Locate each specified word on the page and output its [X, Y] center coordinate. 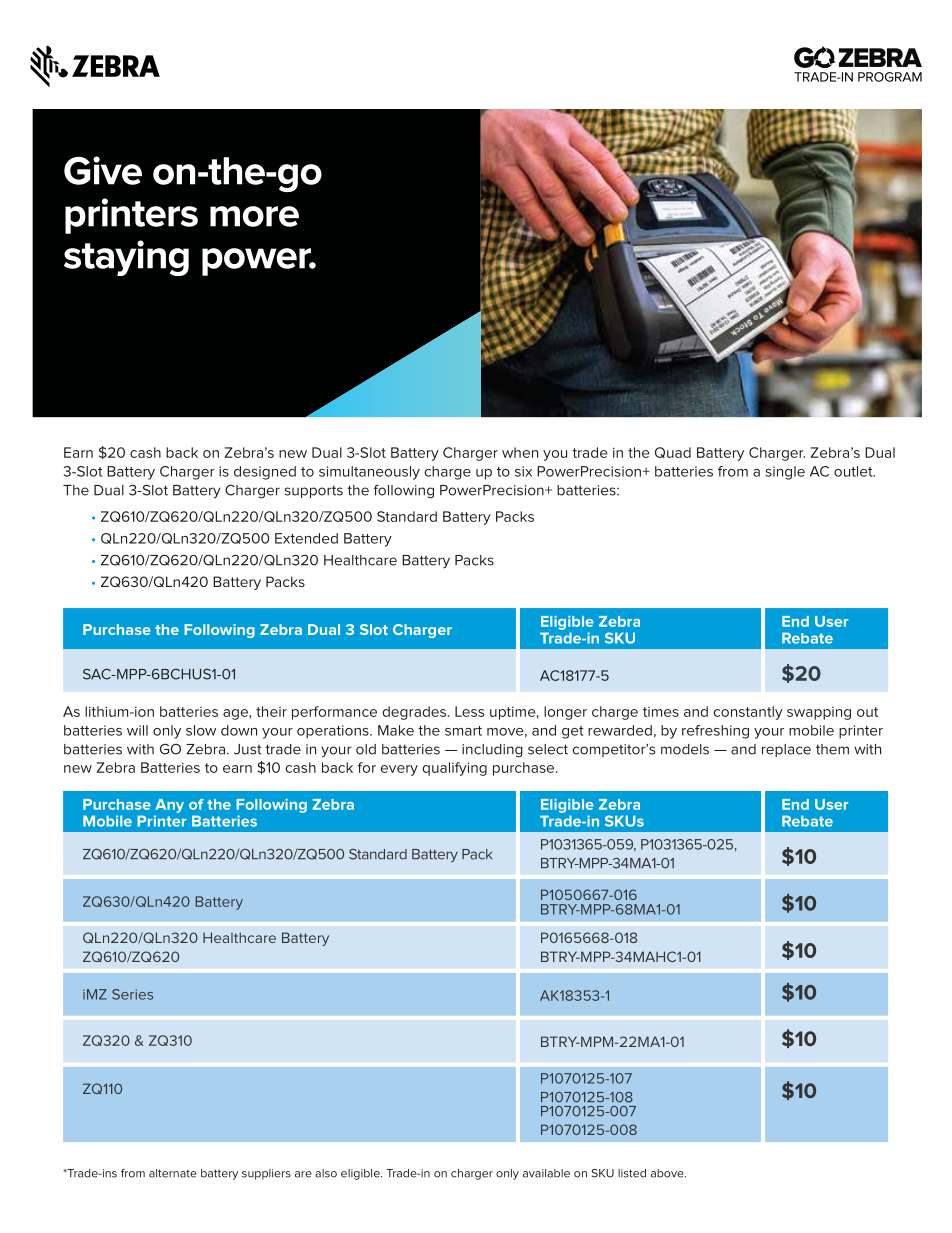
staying [126, 258]
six [523, 471]
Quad [673, 452]
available [546, 1173]
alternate [173, 1173]
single [785, 473]
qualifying [454, 769]
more [254, 216]
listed [632, 1173]
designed [265, 473]
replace [786, 750]
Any [169, 806]
